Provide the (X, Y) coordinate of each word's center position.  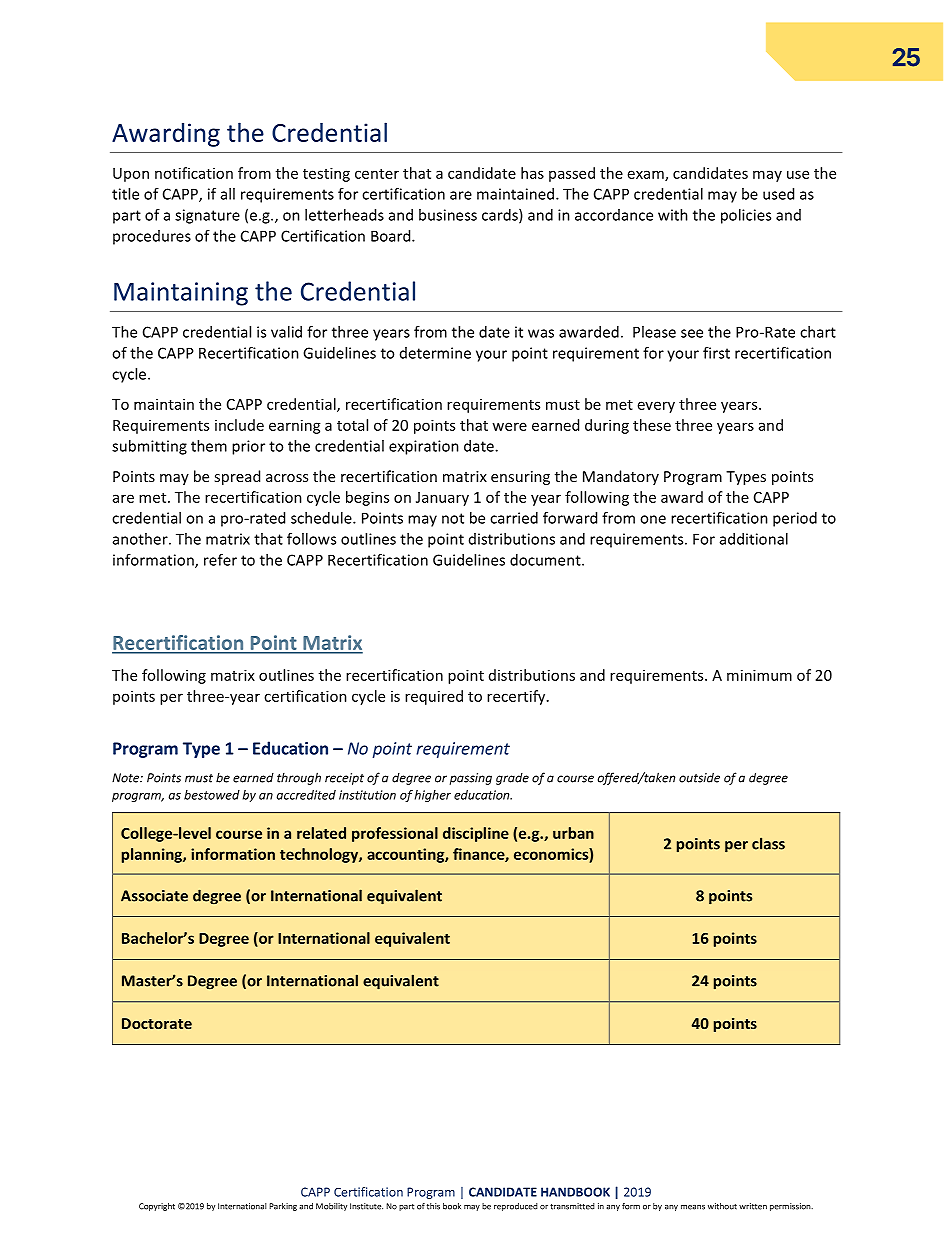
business (448, 215)
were (509, 426)
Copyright (157, 1207)
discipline (476, 834)
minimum (759, 675)
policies (746, 216)
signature (207, 216)
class (768, 843)
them (209, 446)
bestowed (212, 795)
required (434, 697)
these (652, 425)
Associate (154, 896)
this (433, 1206)
